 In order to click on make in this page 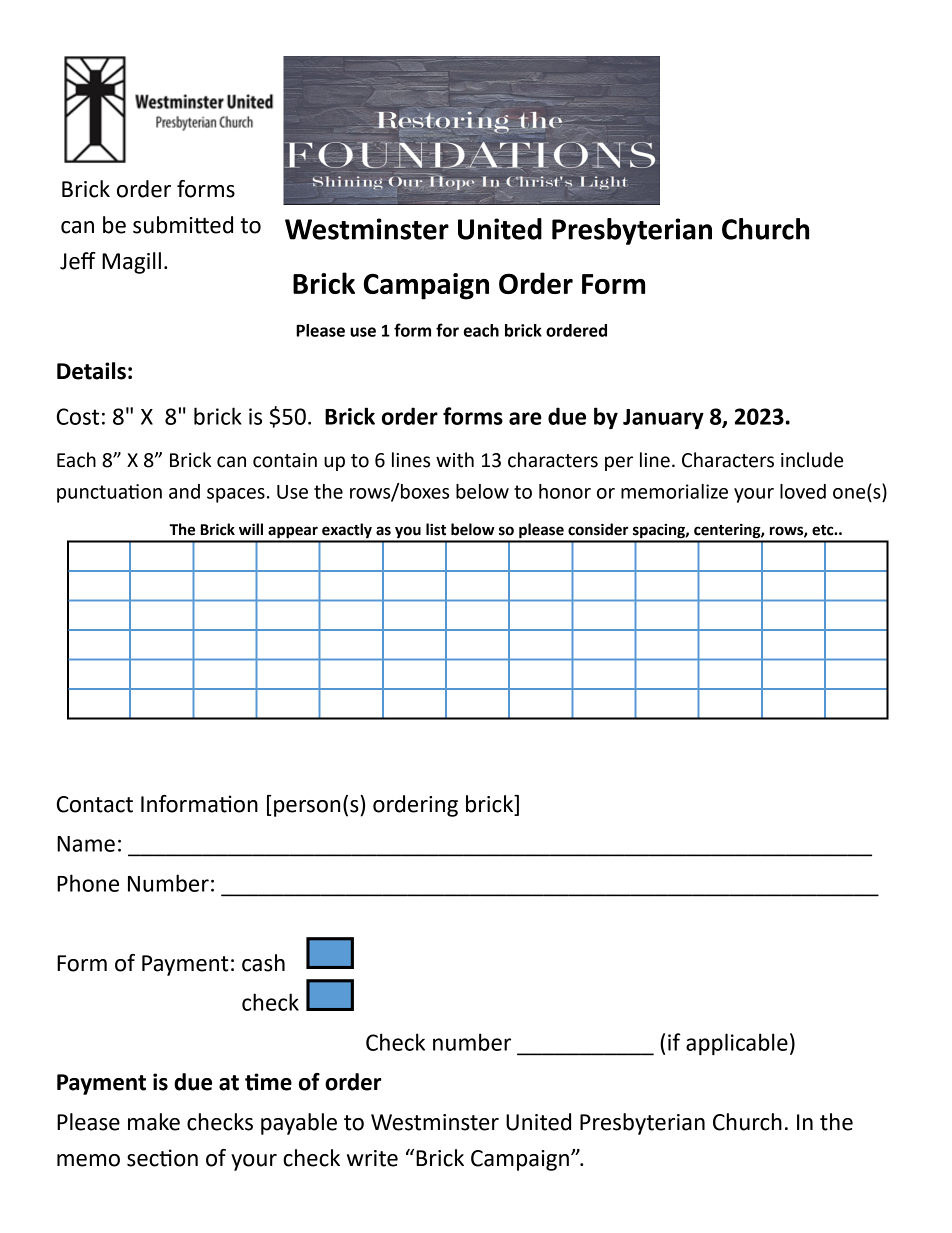, I will do `click(154, 1122)`.
